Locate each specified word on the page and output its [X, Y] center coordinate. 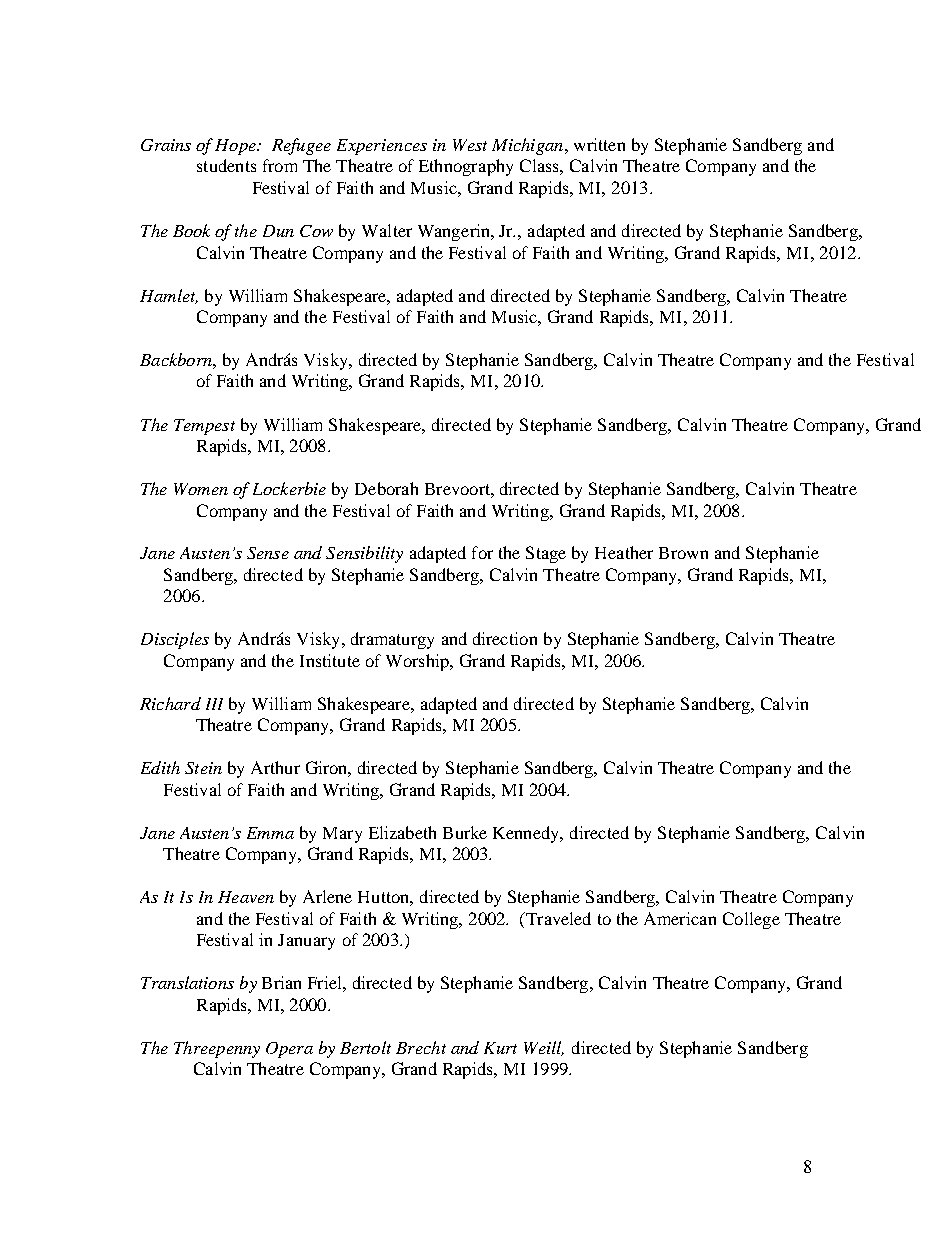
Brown [683, 553]
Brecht [421, 1047]
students [226, 165]
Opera [289, 1050]
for [482, 552]
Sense [268, 553]
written [599, 144]
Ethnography [466, 167]
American [680, 918]
